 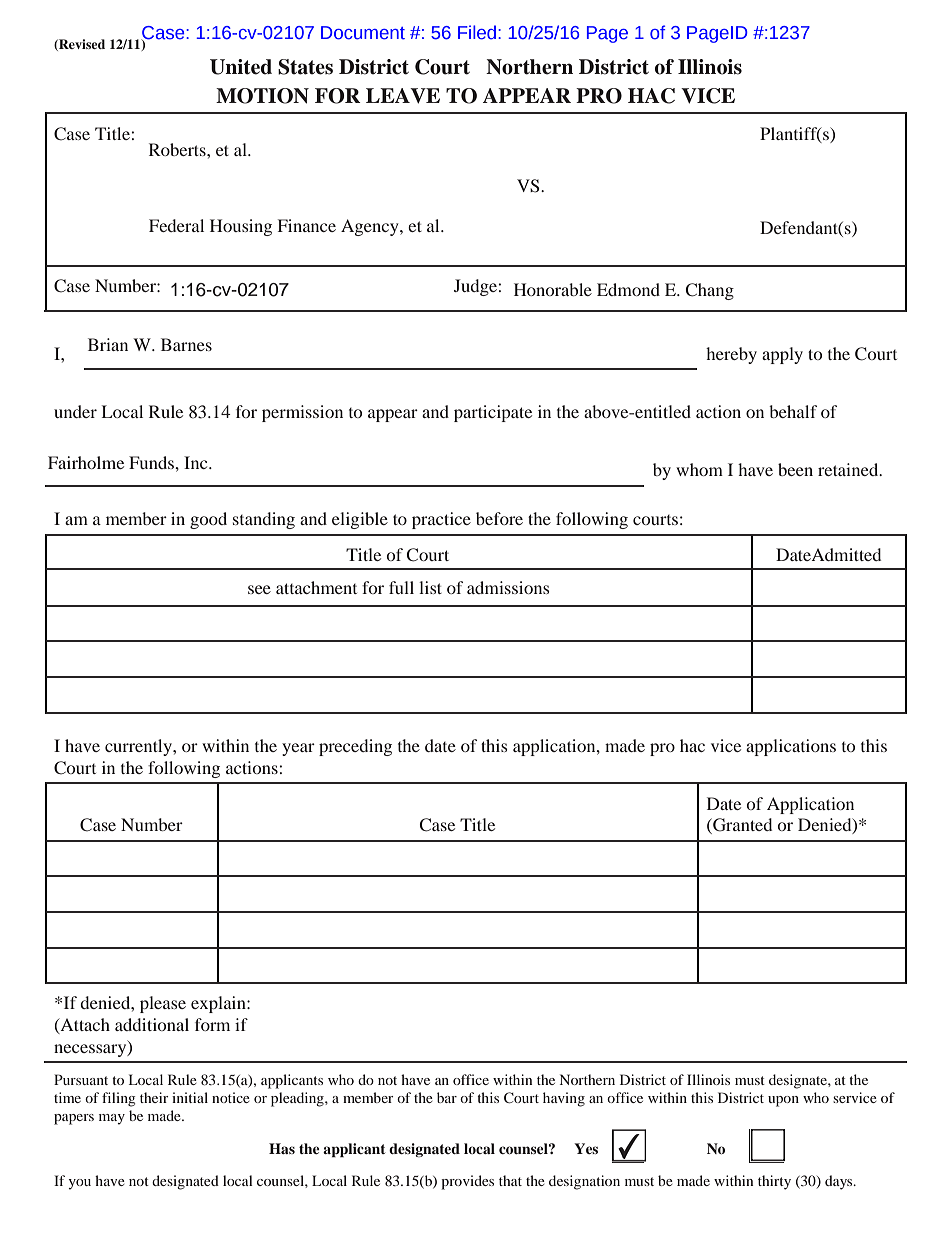 I want to click on may, so click(x=112, y=1119).
